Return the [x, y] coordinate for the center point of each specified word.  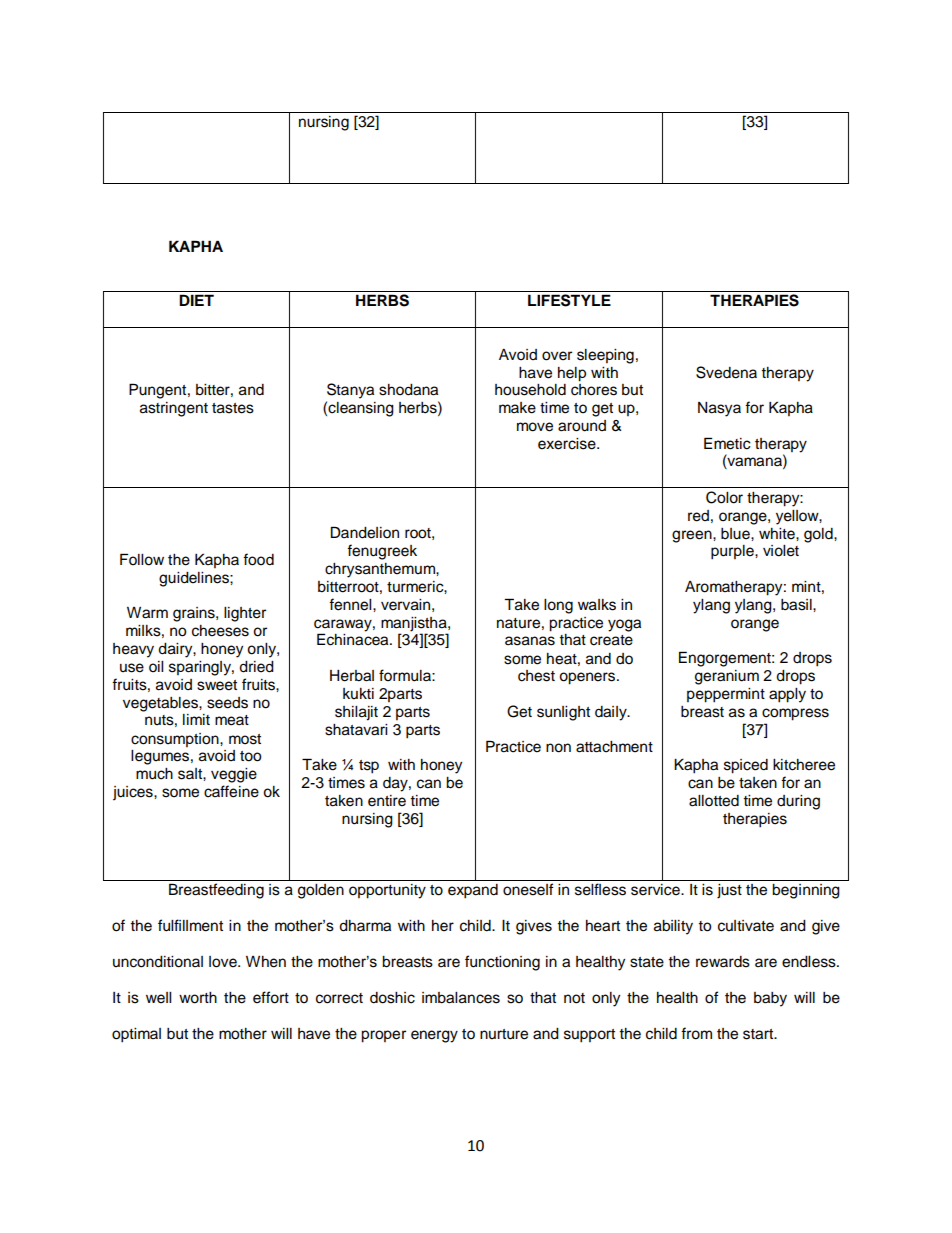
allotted [714, 801]
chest [536, 676]
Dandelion [365, 532]
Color [724, 497]
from [696, 1033]
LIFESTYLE [569, 300]
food [258, 559]
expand [473, 891]
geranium [727, 677]
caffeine [231, 791]
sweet [217, 685]
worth [198, 998]
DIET [196, 300]
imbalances [461, 998]
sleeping [605, 356]
